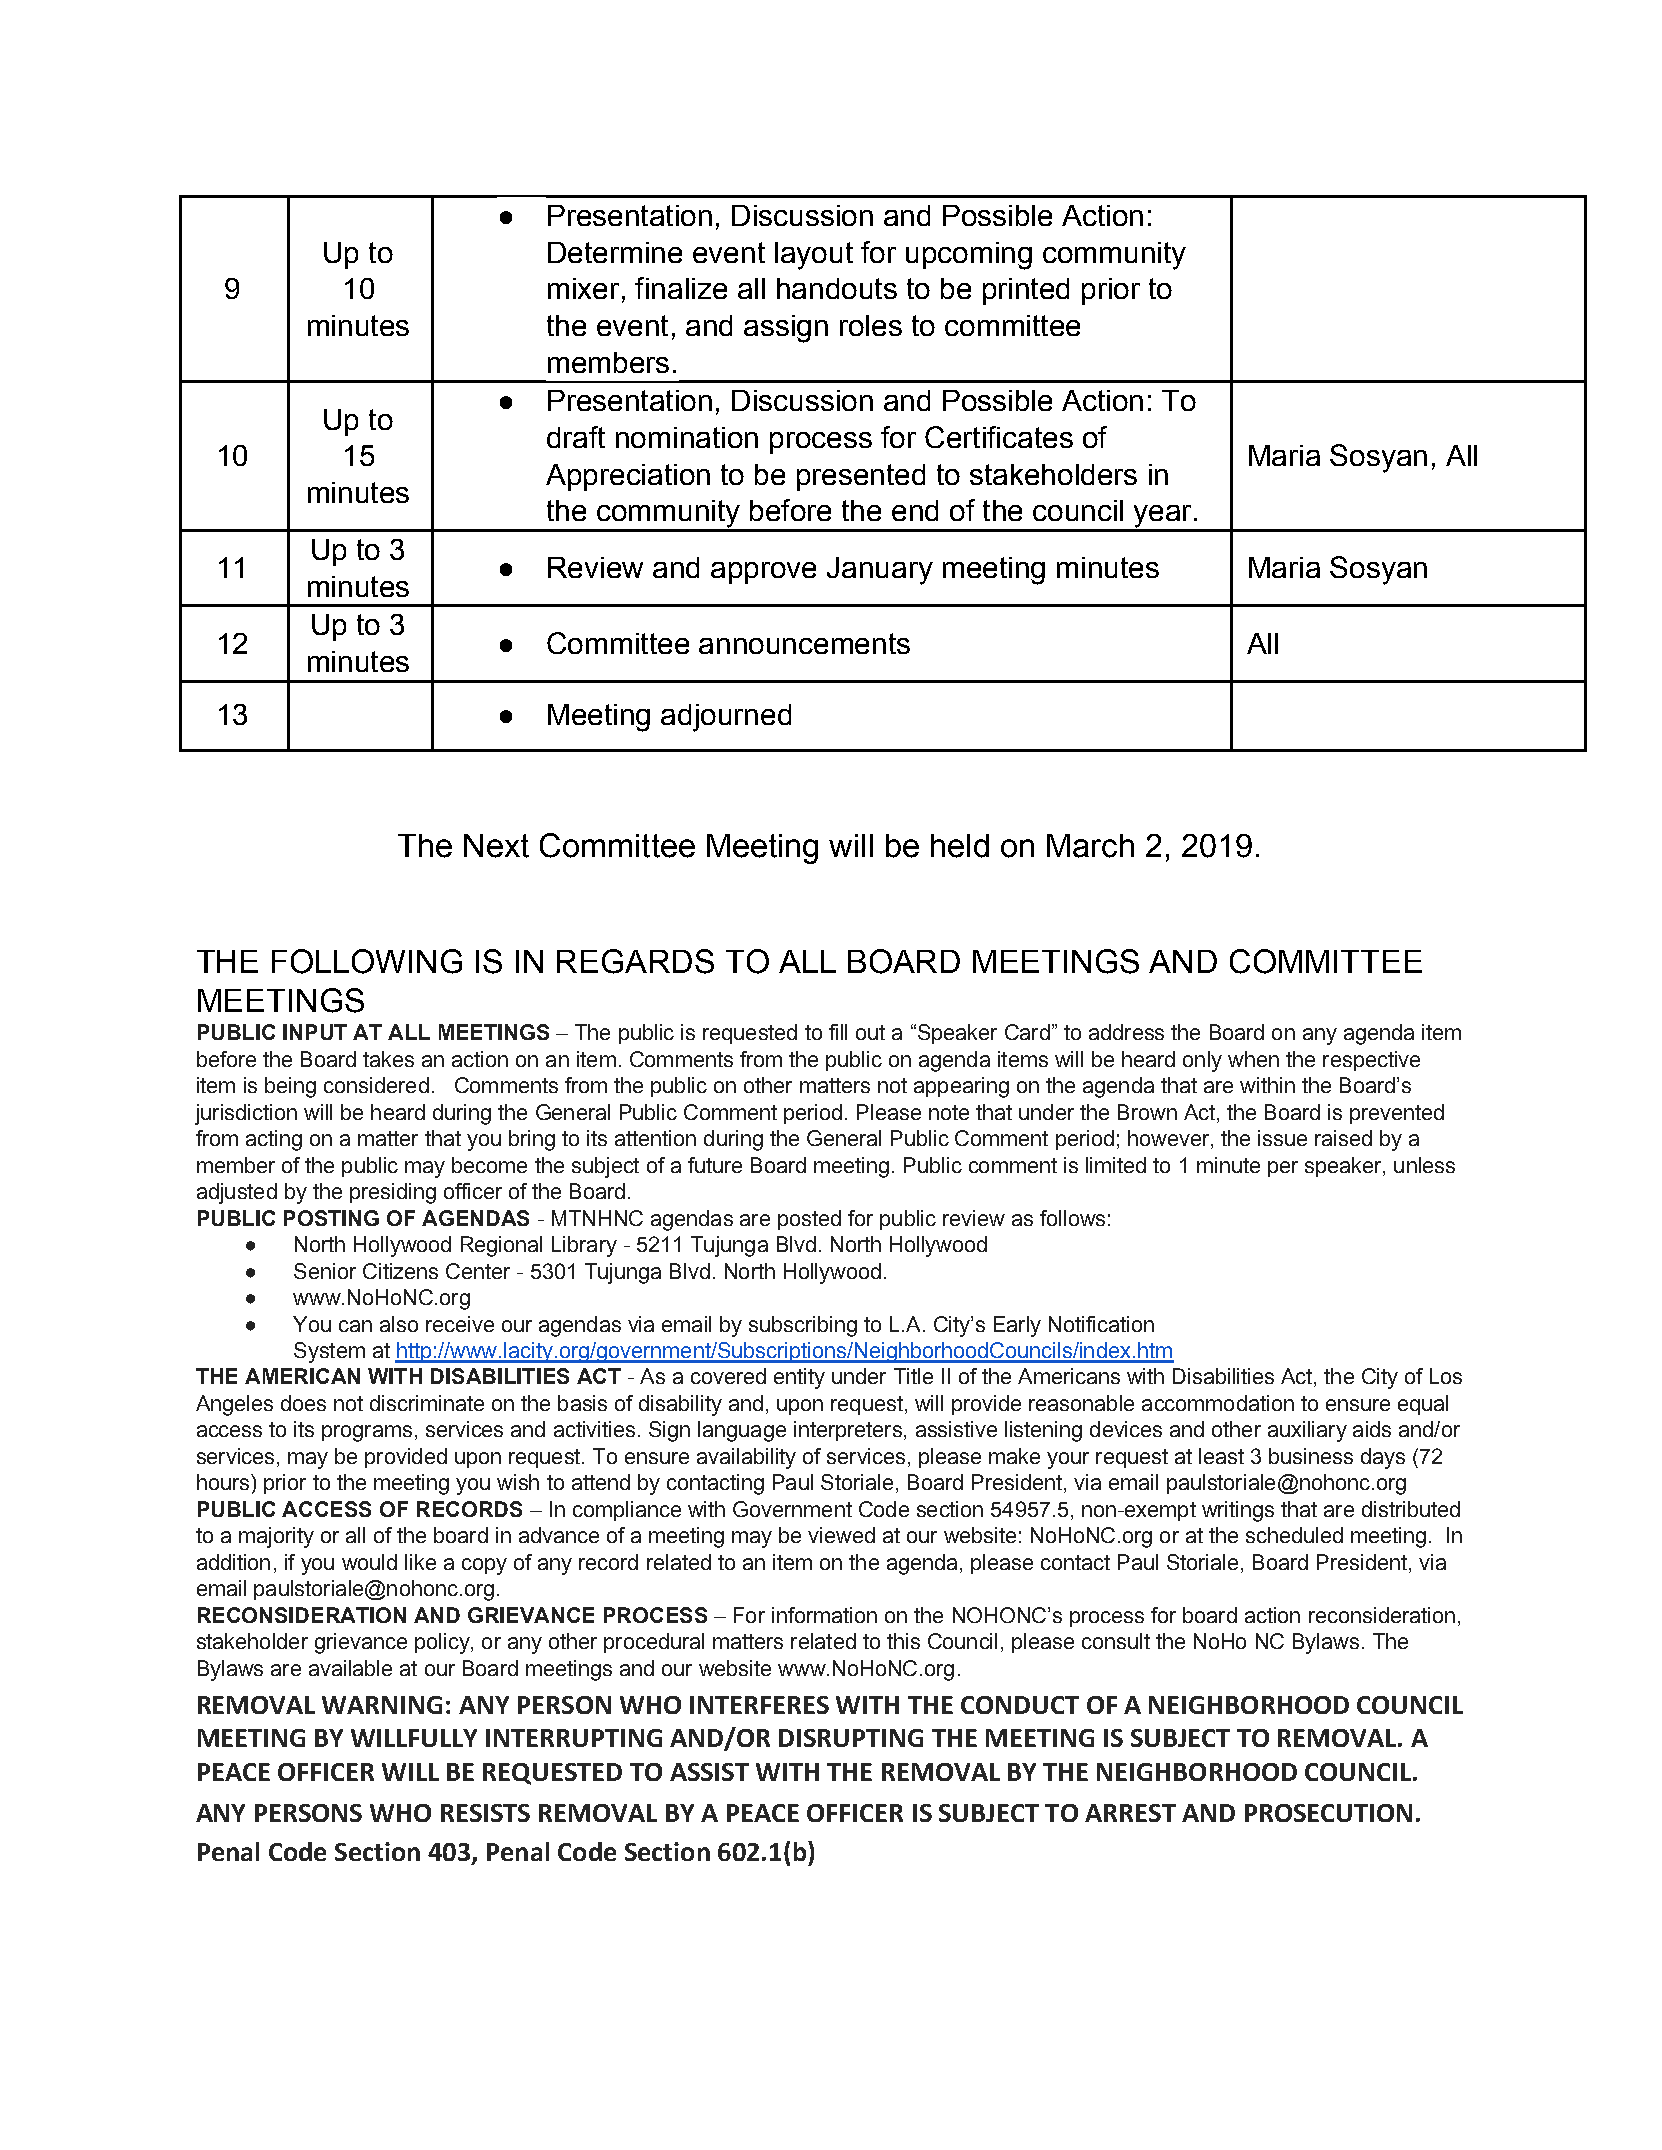 This image has height=2150, width=1662. What do you see at coordinates (1090, 846) in the image?
I see `March` at bounding box center [1090, 846].
